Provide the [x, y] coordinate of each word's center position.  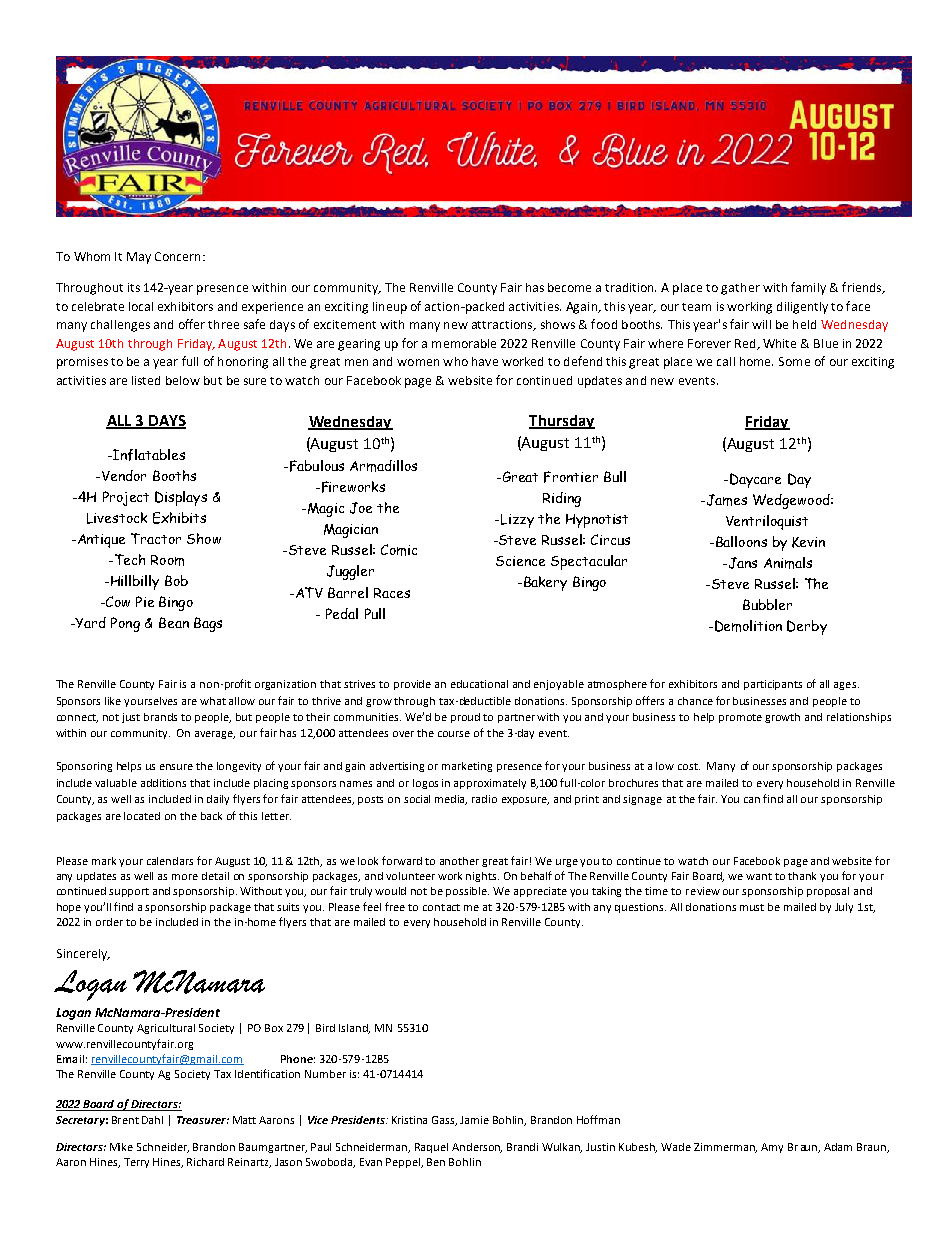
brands [160, 717]
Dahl [152, 1120]
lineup [390, 308]
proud [465, 718]
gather [740, 289]
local [141, 306]
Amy [772, 1148]
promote [740, 718]
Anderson [477, 1148]
